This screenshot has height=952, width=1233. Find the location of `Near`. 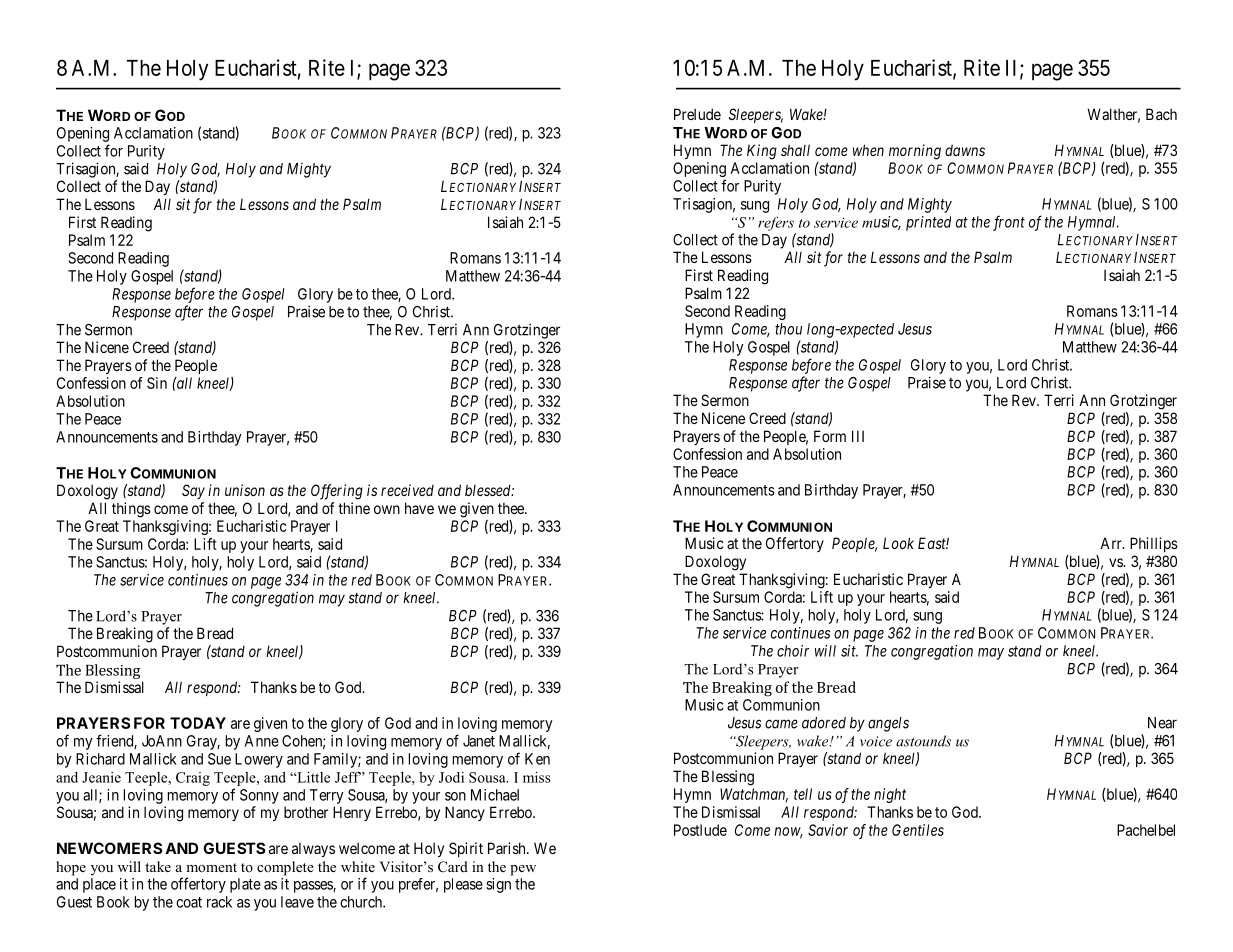

Near is located at coordinates (1162, 723).
